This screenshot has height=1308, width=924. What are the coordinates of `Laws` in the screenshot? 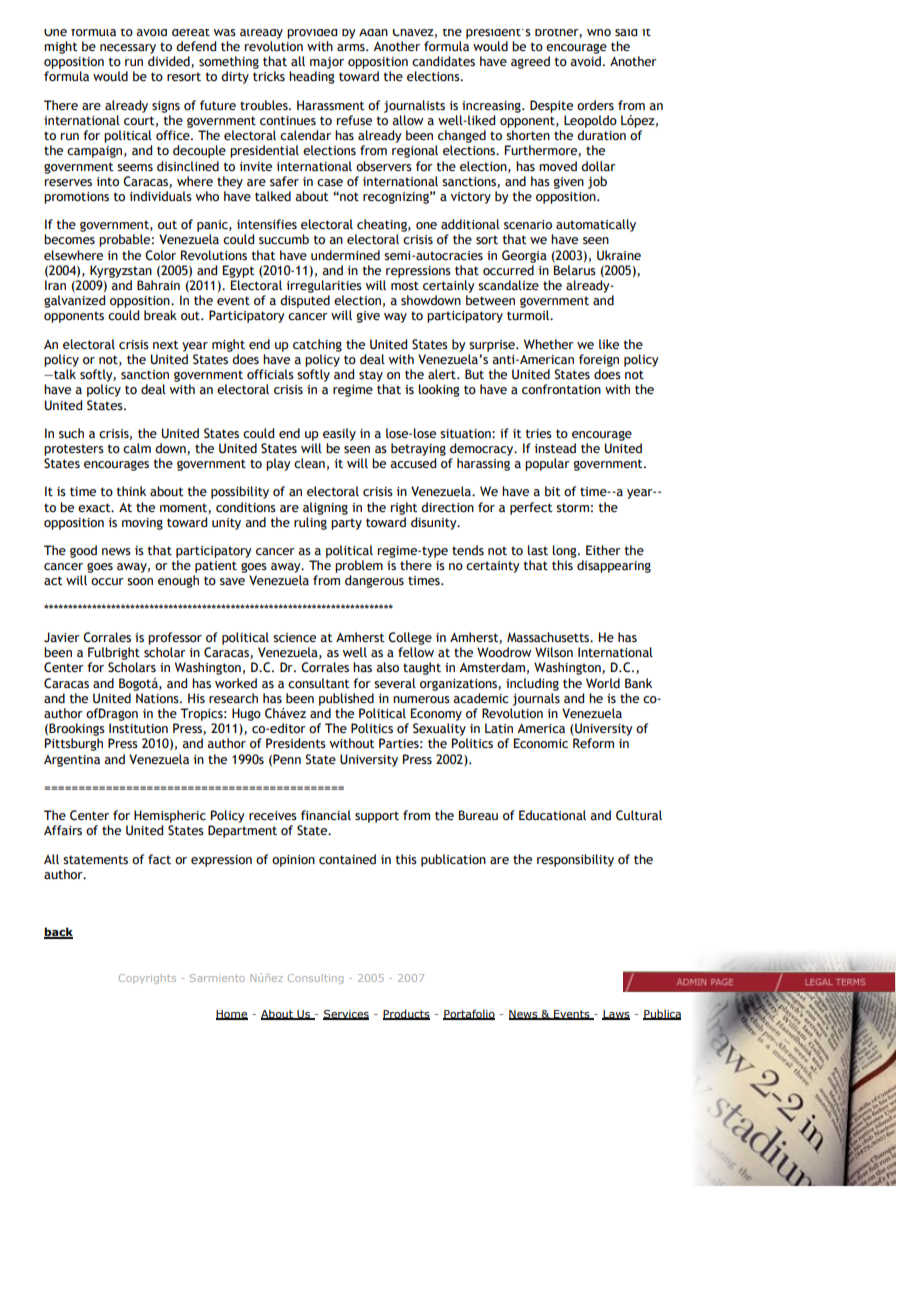 It's located at (616, 1015).
